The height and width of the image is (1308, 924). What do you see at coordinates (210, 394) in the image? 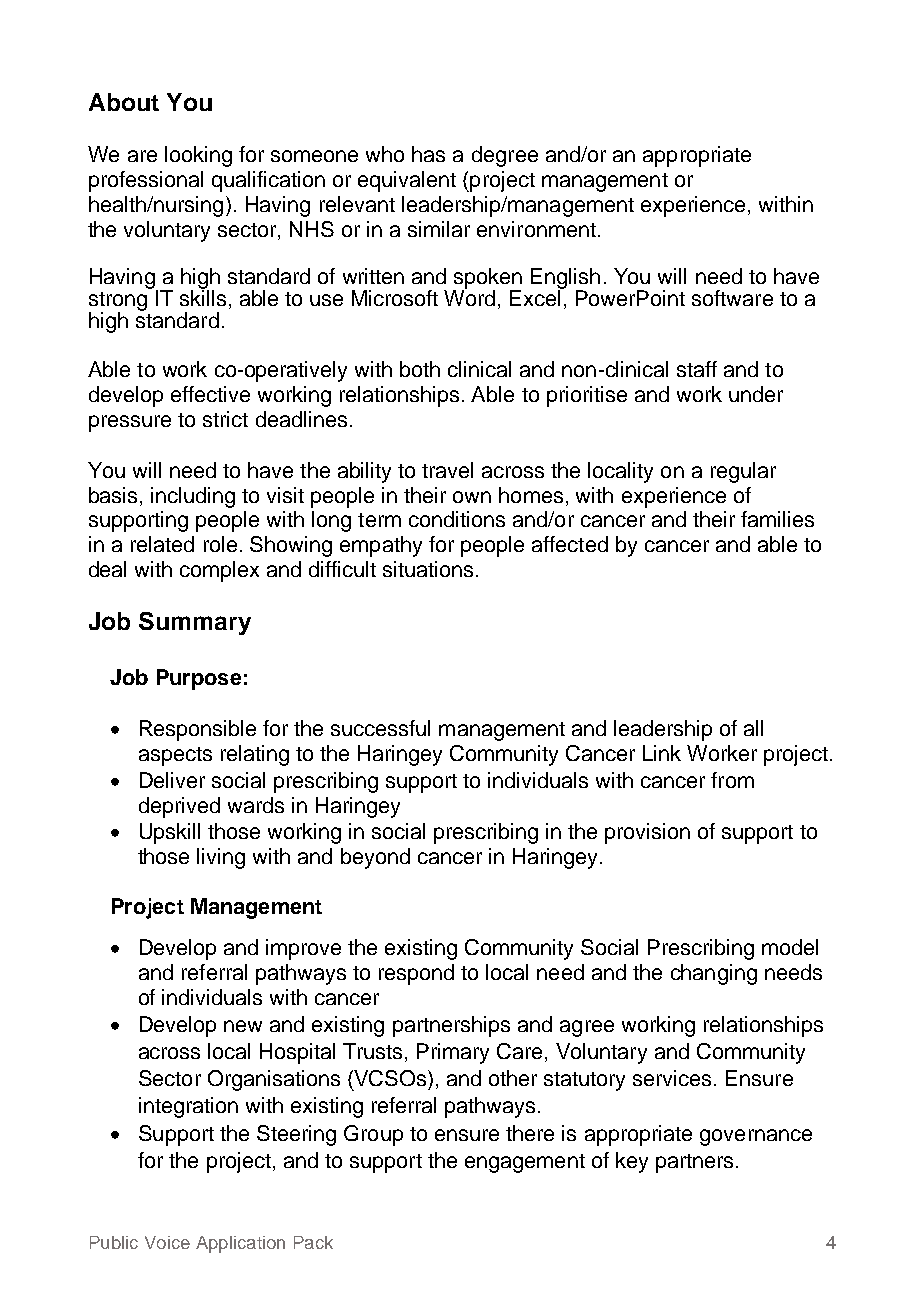
I see `effective` at bounding box center [210, 394].
